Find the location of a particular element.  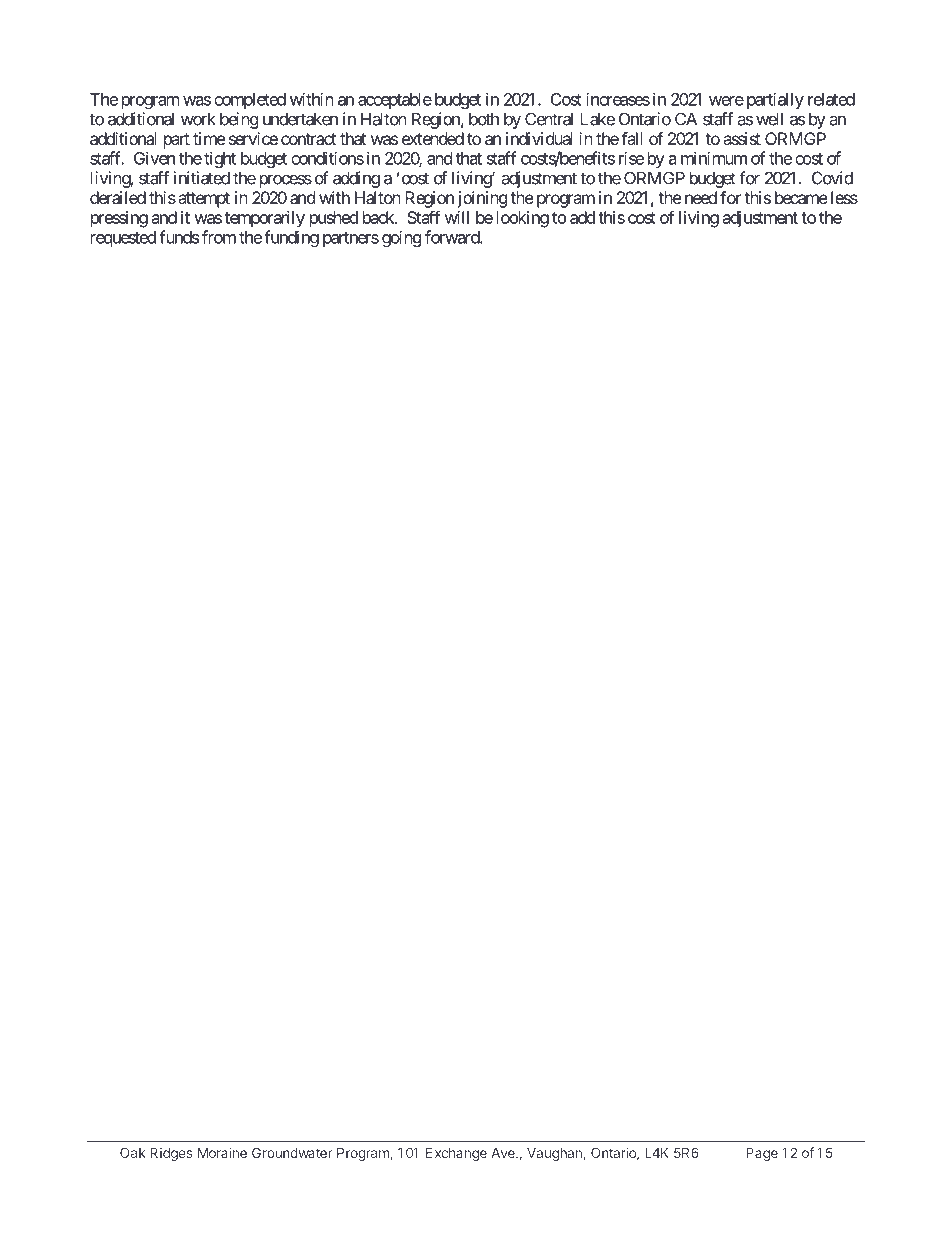

both is located at coordinates (484, 119).
